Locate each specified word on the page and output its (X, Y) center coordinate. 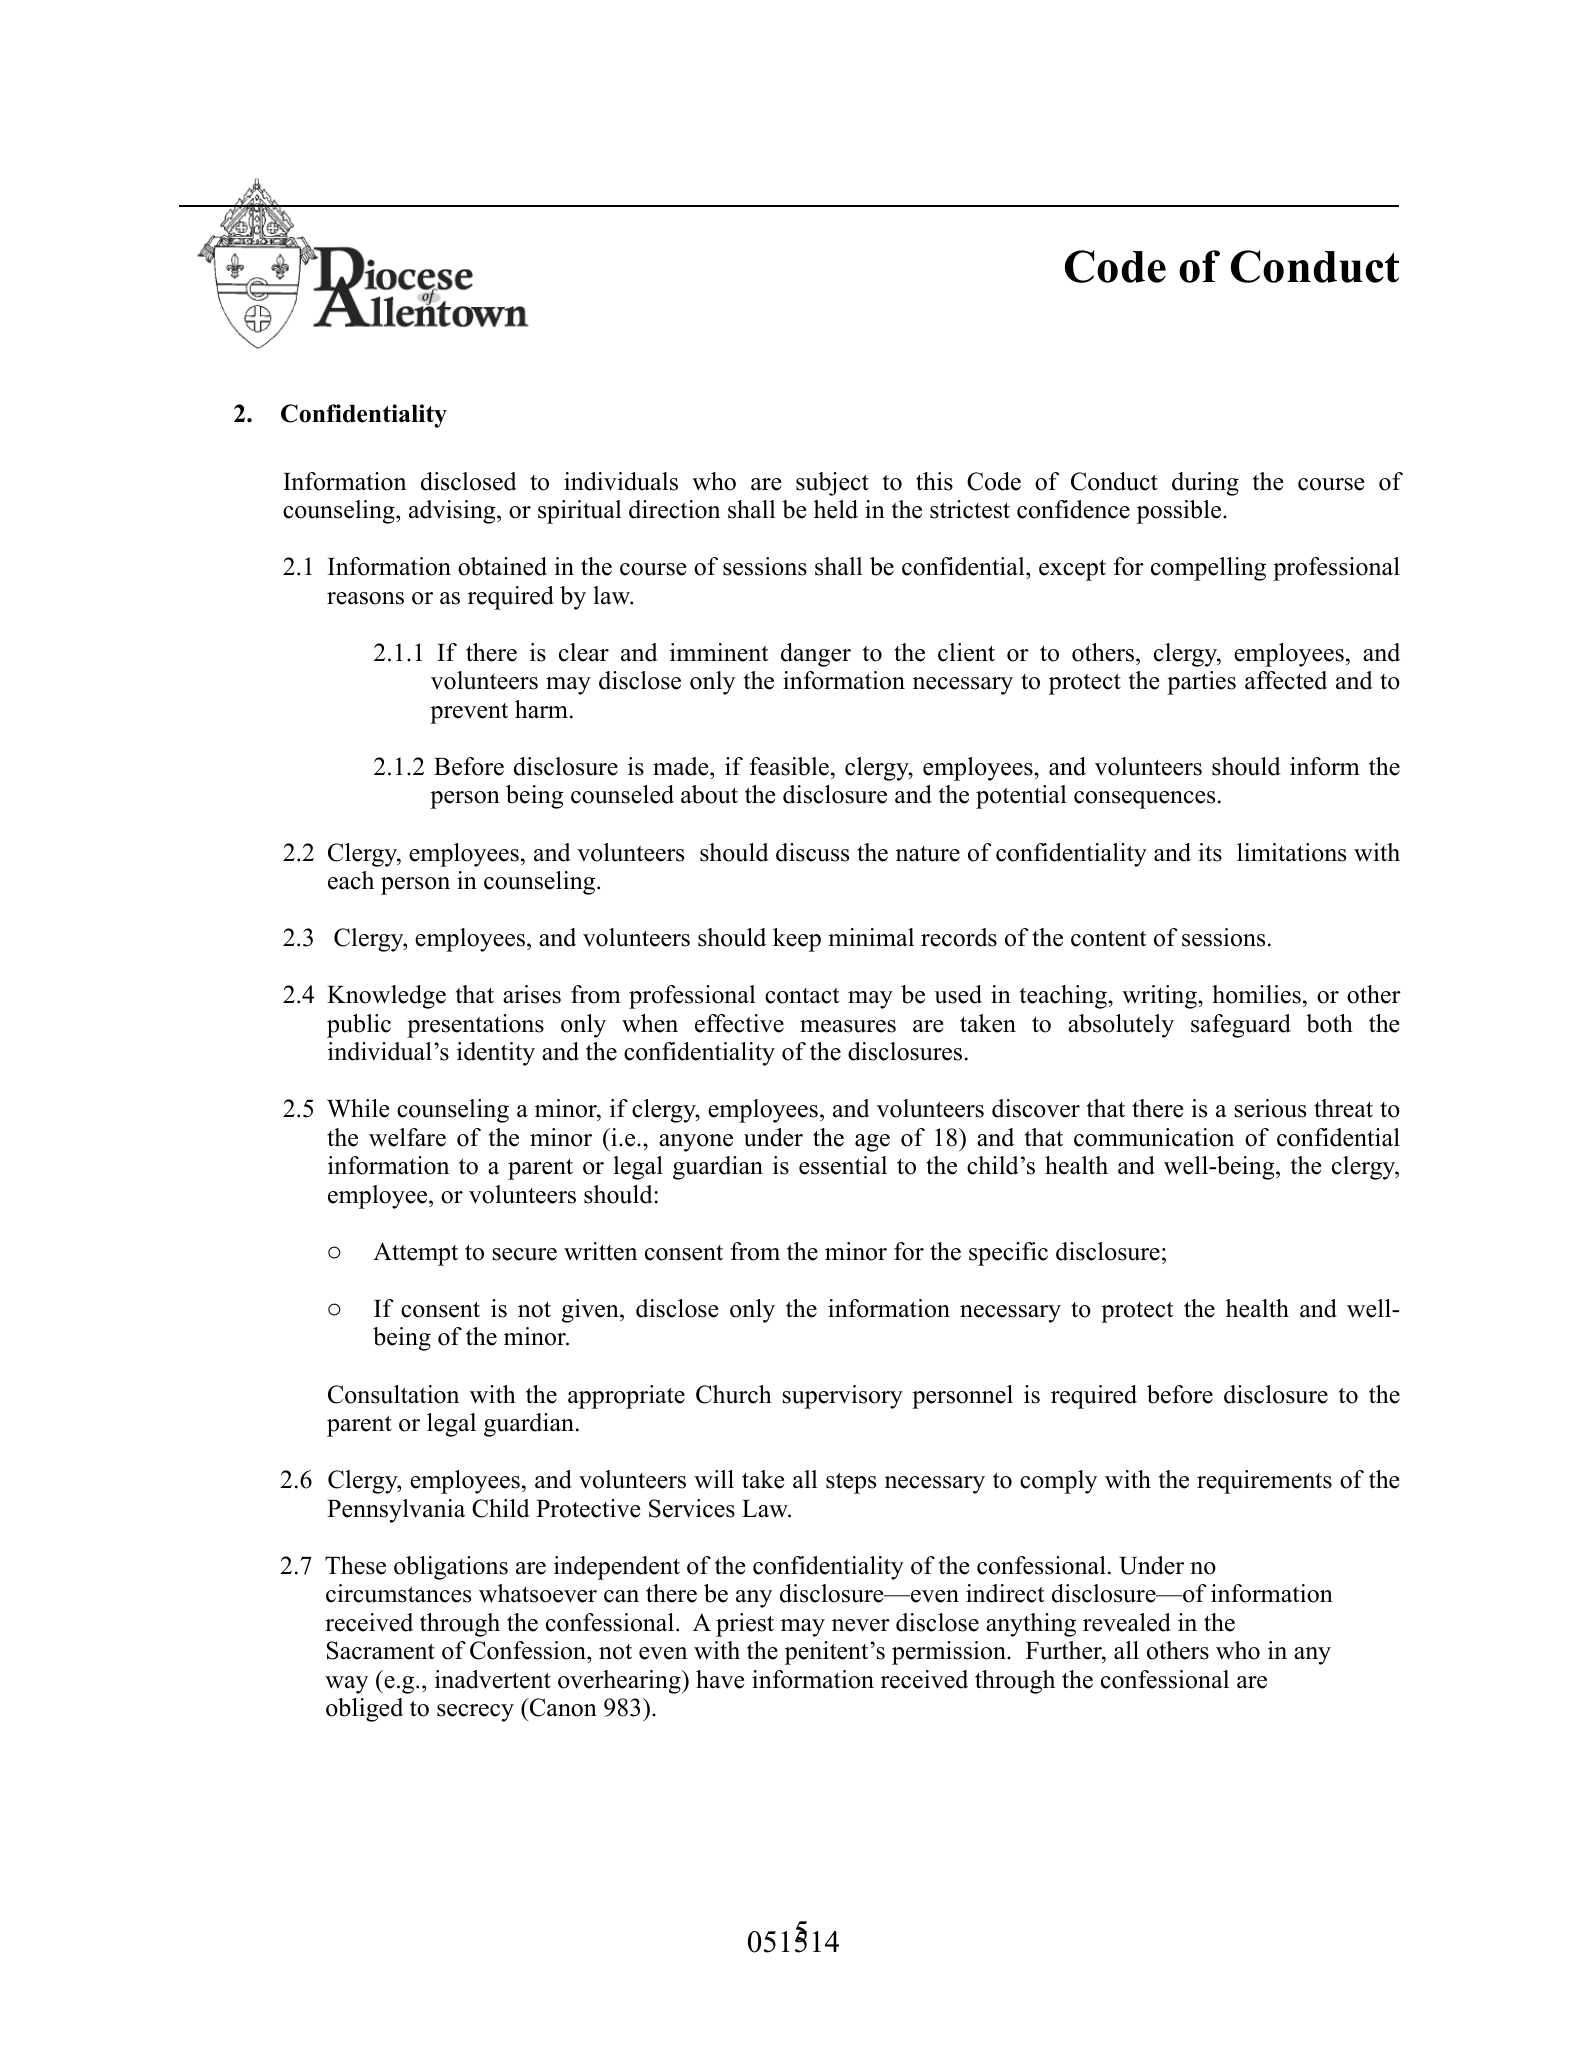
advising (453, 512)
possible (1180, 512)
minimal (871, 937)
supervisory (842, 1397)
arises (532, 994)
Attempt (415, 1254)
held (836, 509)
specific (1008, 1254)
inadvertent (493, 1679)
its (1210, 852)
